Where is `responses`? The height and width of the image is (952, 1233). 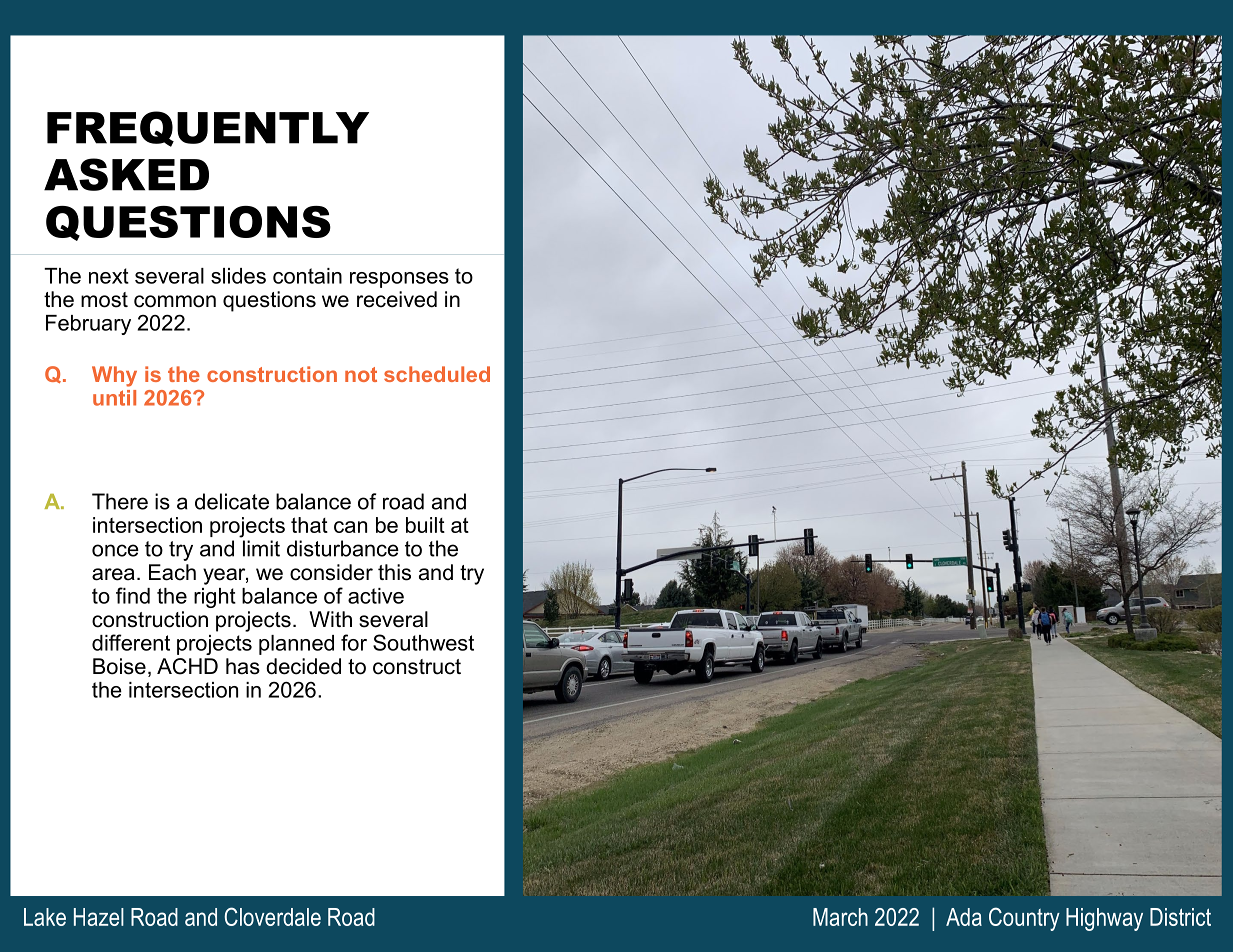 responses is located at coordinates (399, 280).
